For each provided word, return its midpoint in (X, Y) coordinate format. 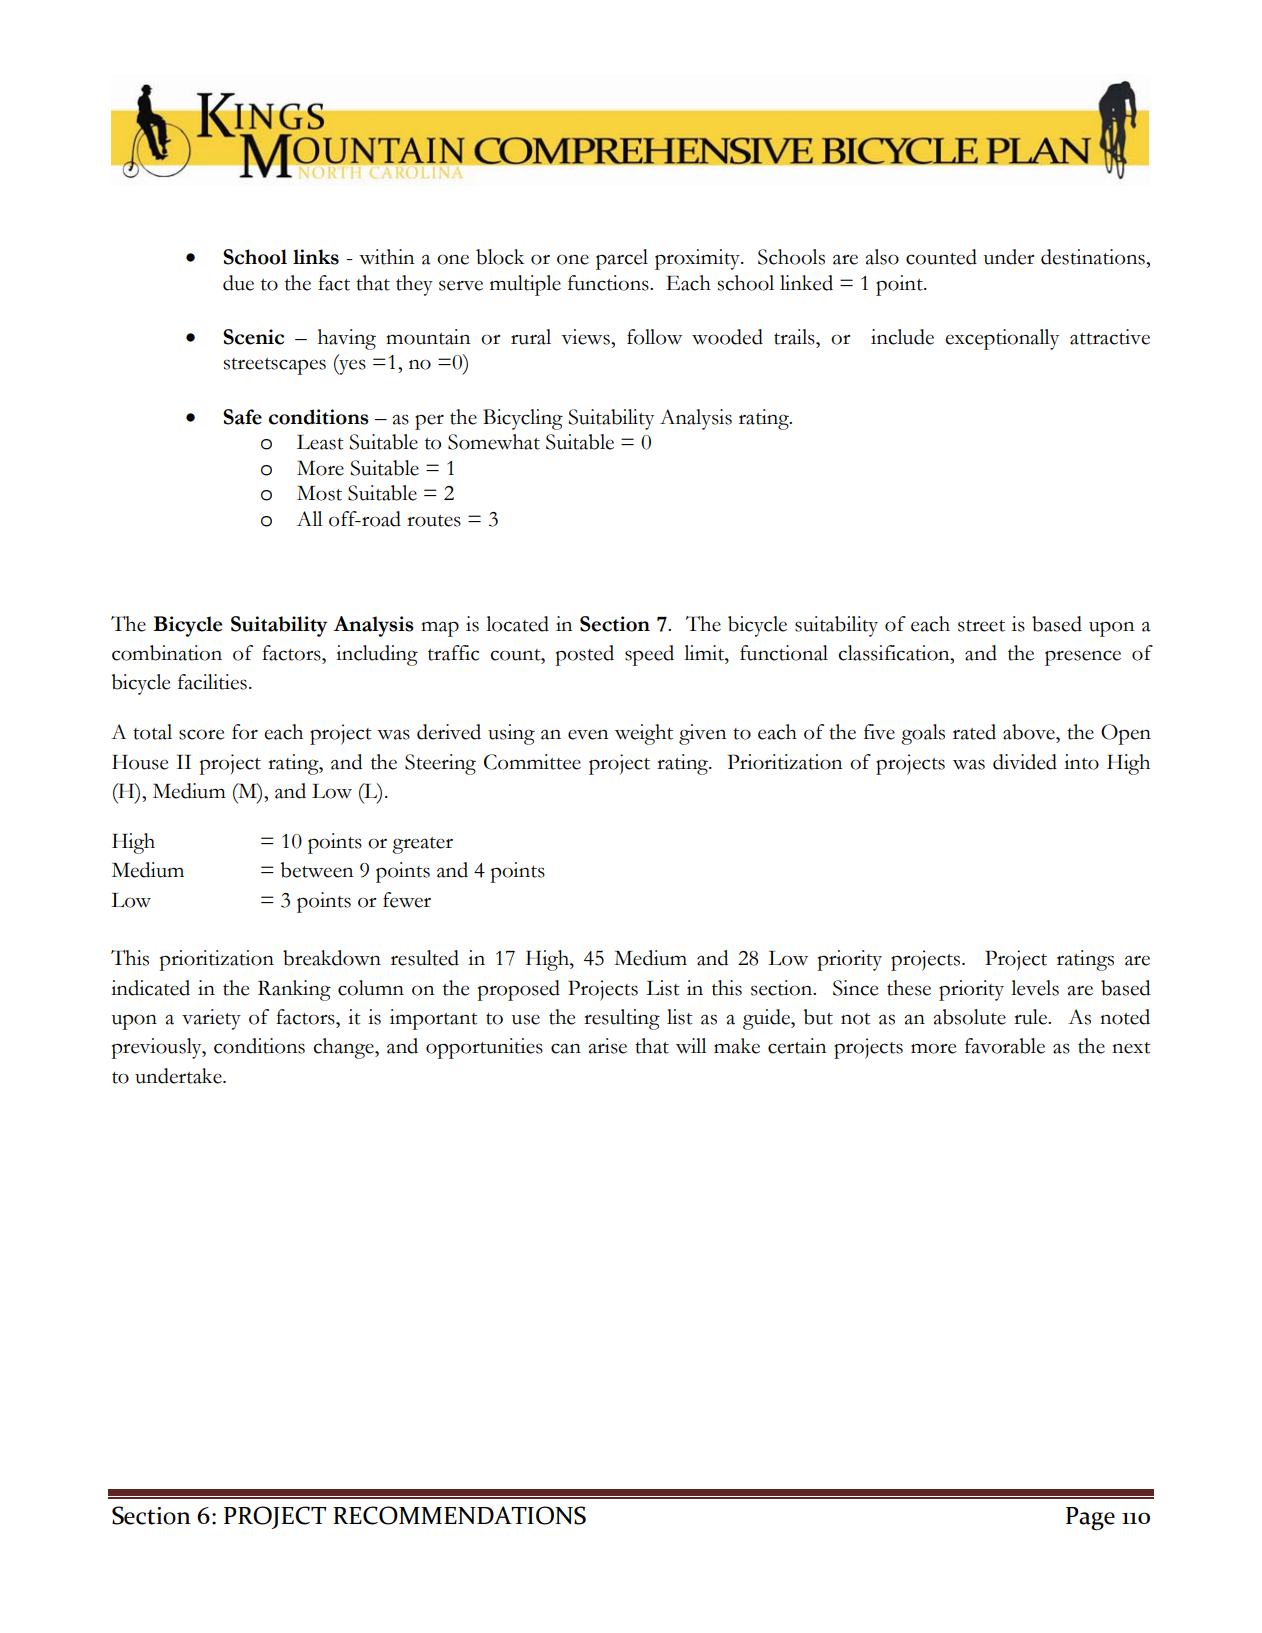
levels (1035, 988)
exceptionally (1002, 339)
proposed (519, 990)
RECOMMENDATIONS (459, 1515)
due (238, 283)
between (317, 870)
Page (1090, 1519)
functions (609, 283)
